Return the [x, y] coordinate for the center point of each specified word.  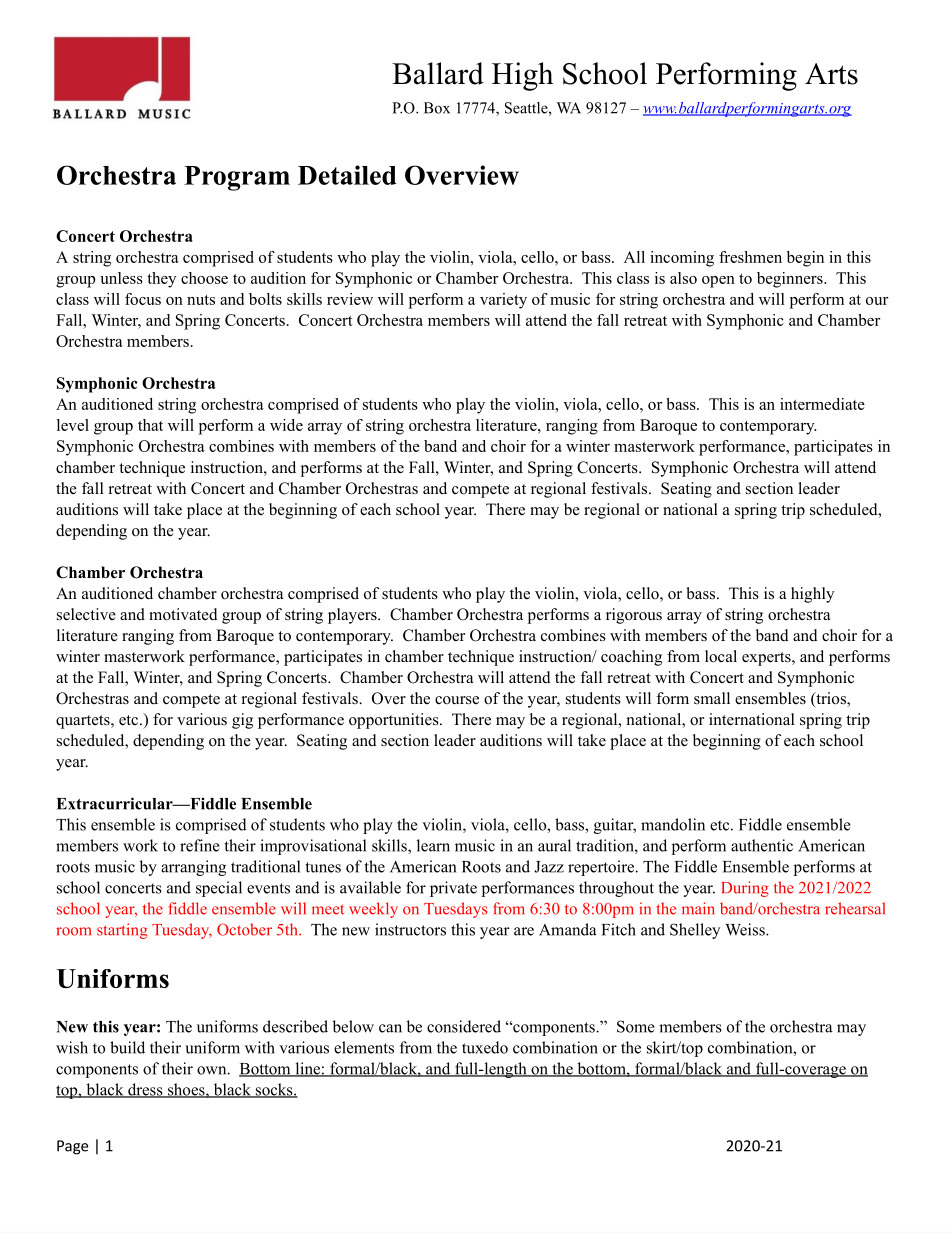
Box [437, 108]
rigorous [634, 616]
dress [145, 1090]
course [457, 700]
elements [364, 1047]
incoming [682, 259]
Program [237, 178]
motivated [183, 614]
